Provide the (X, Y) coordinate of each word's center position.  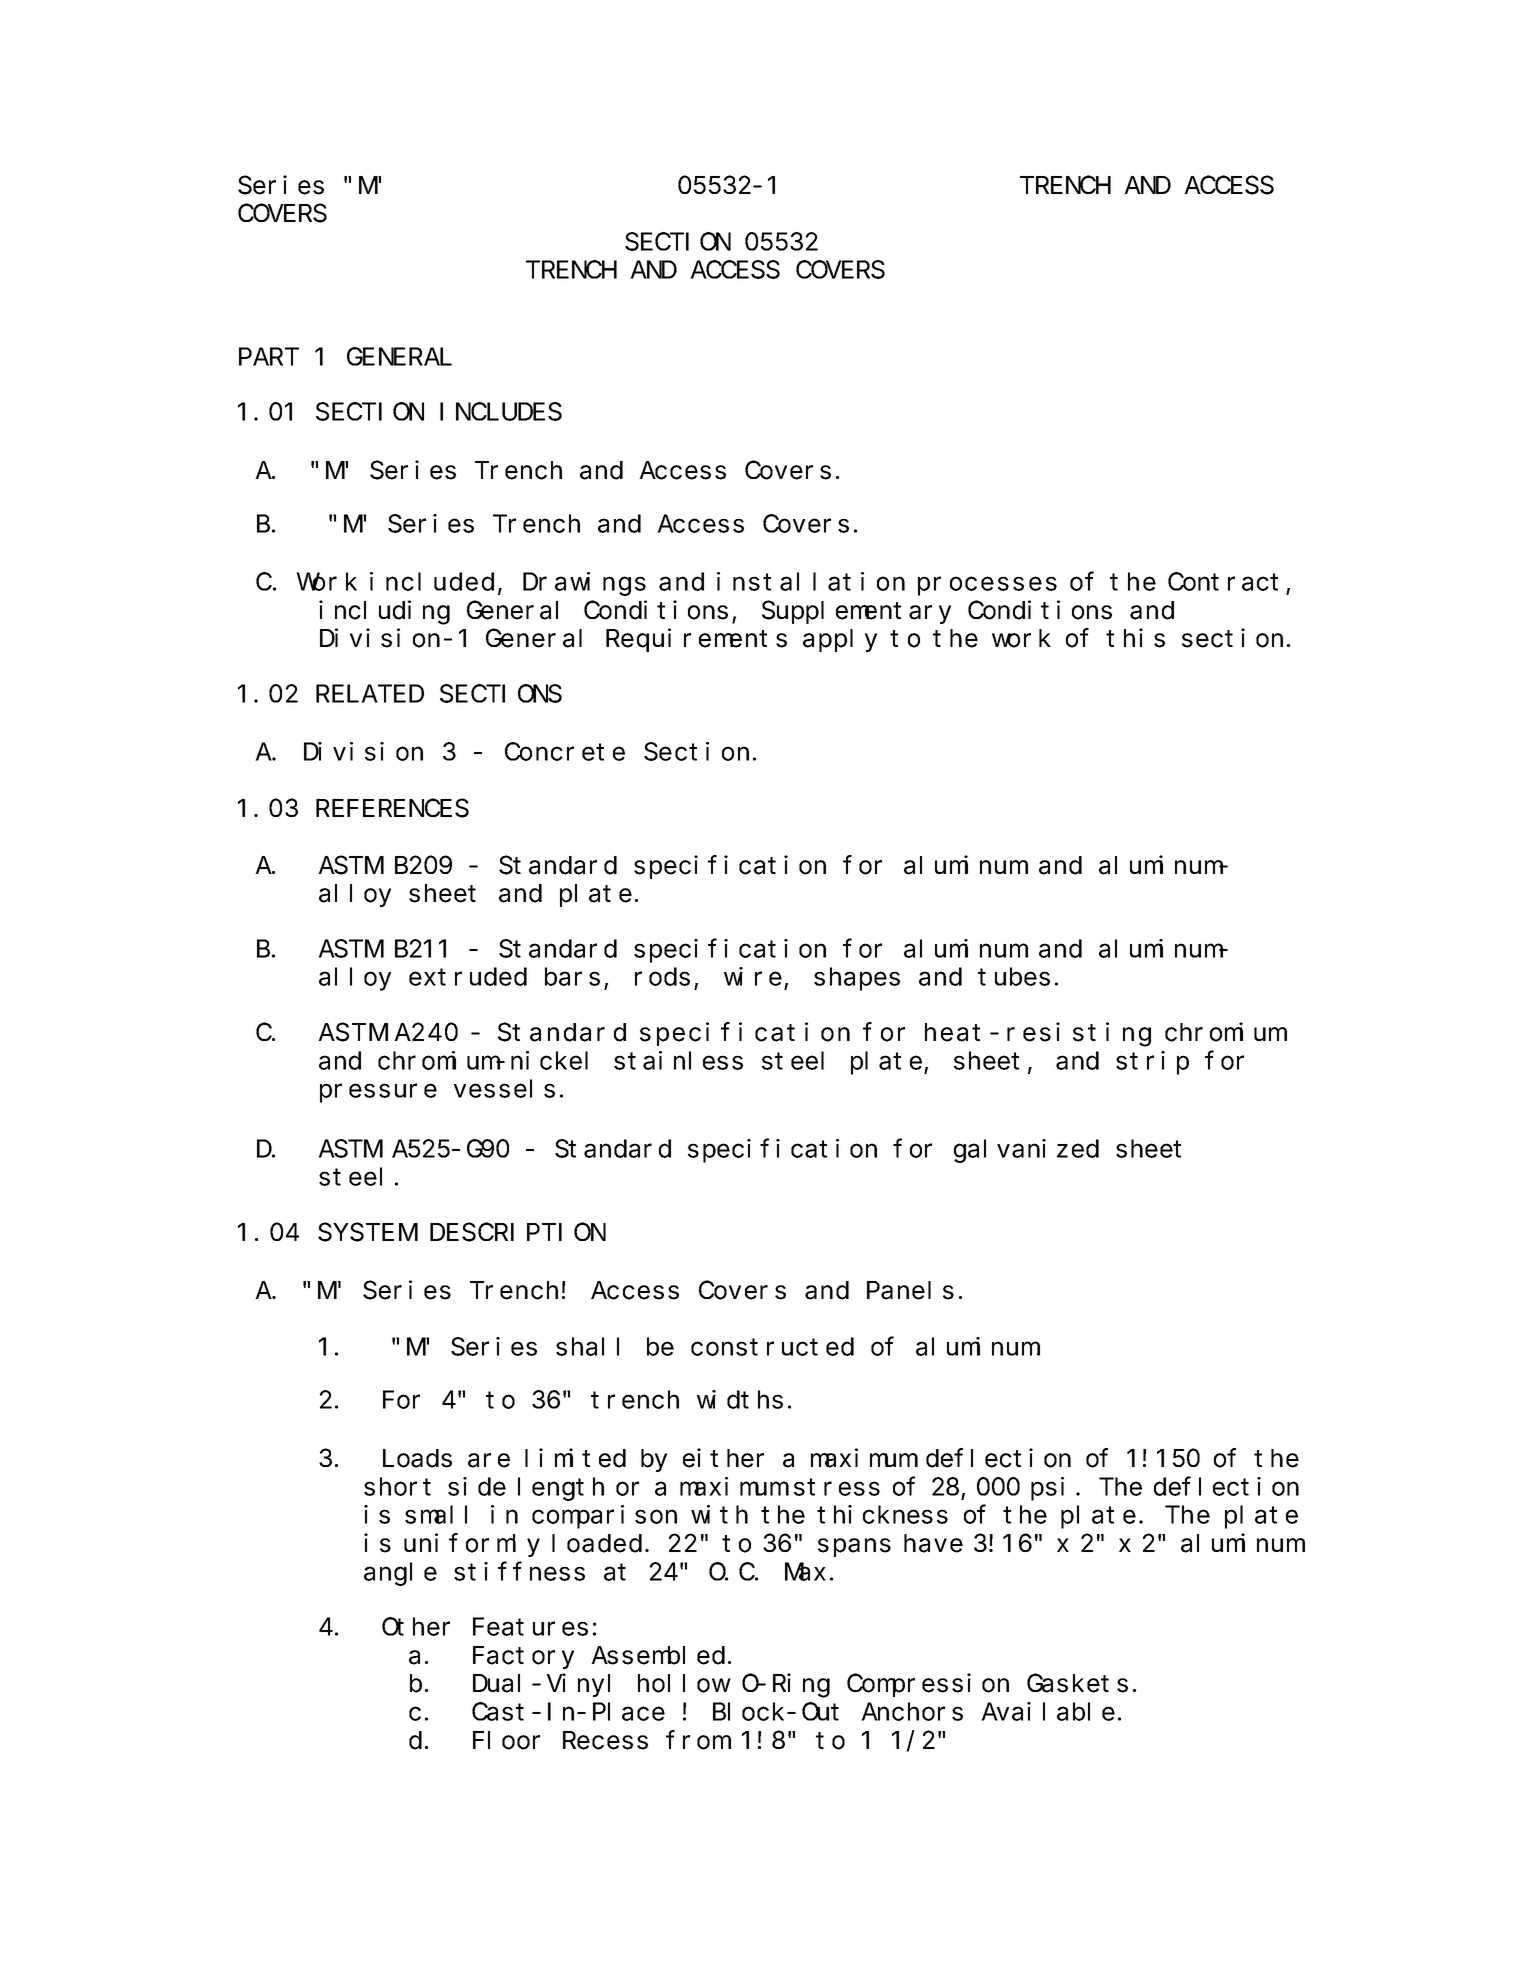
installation (811, 581)
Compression (928, 1685)
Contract (1223, 582)
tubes (1014, 977)
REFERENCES (392, 809)
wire (753, 976)
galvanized (1026, 1151)
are (489, 1461)
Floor (506, 1740)
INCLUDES (501, 412)
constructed (772, 1346)
